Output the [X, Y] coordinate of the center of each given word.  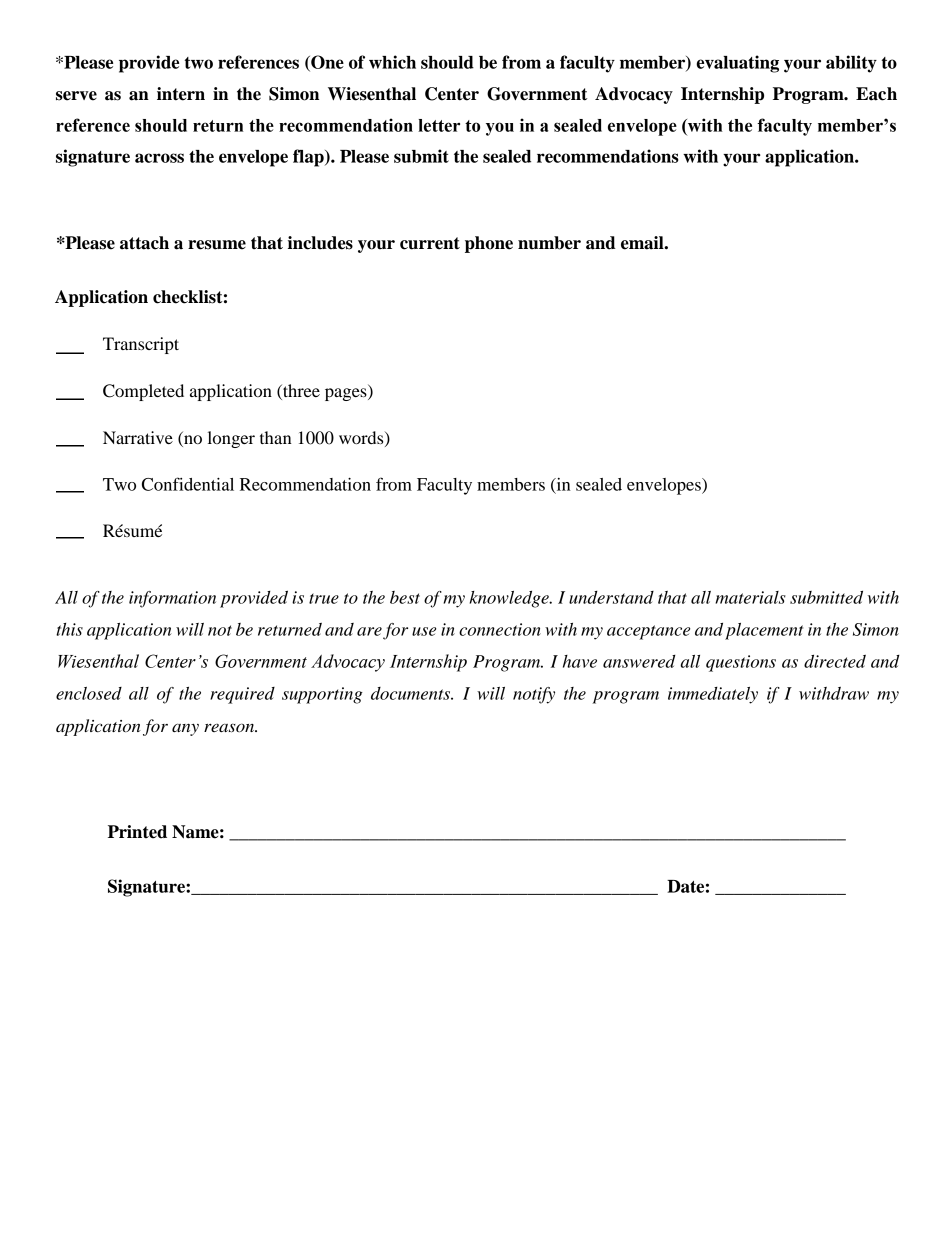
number [549, 243]
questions [741, 663]
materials [750, 597]
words [362, 438]
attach [144, 243]
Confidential [188, 484]
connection [500, 629]
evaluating [737, 64]
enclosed [89, 693]
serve [76, 96]
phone [489, 244]
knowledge [510, 599]
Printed [137, 832]
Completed [143, 392]
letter [439, 125]
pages [347, 394]
